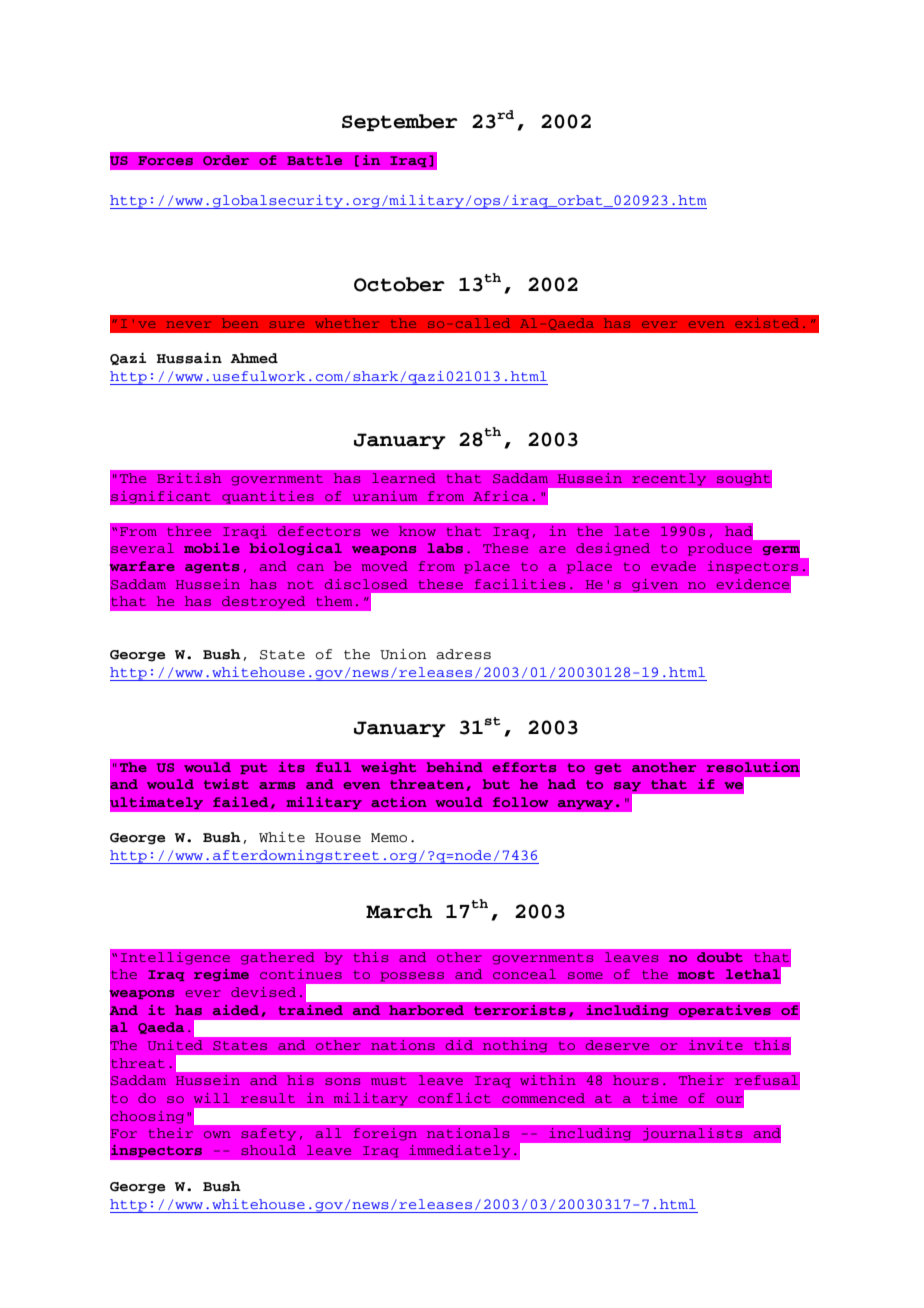 This screenshot has width=924, height=1308. Describe the element at coordinates (399, 284) in the screenshot. I see `October` at that location.
